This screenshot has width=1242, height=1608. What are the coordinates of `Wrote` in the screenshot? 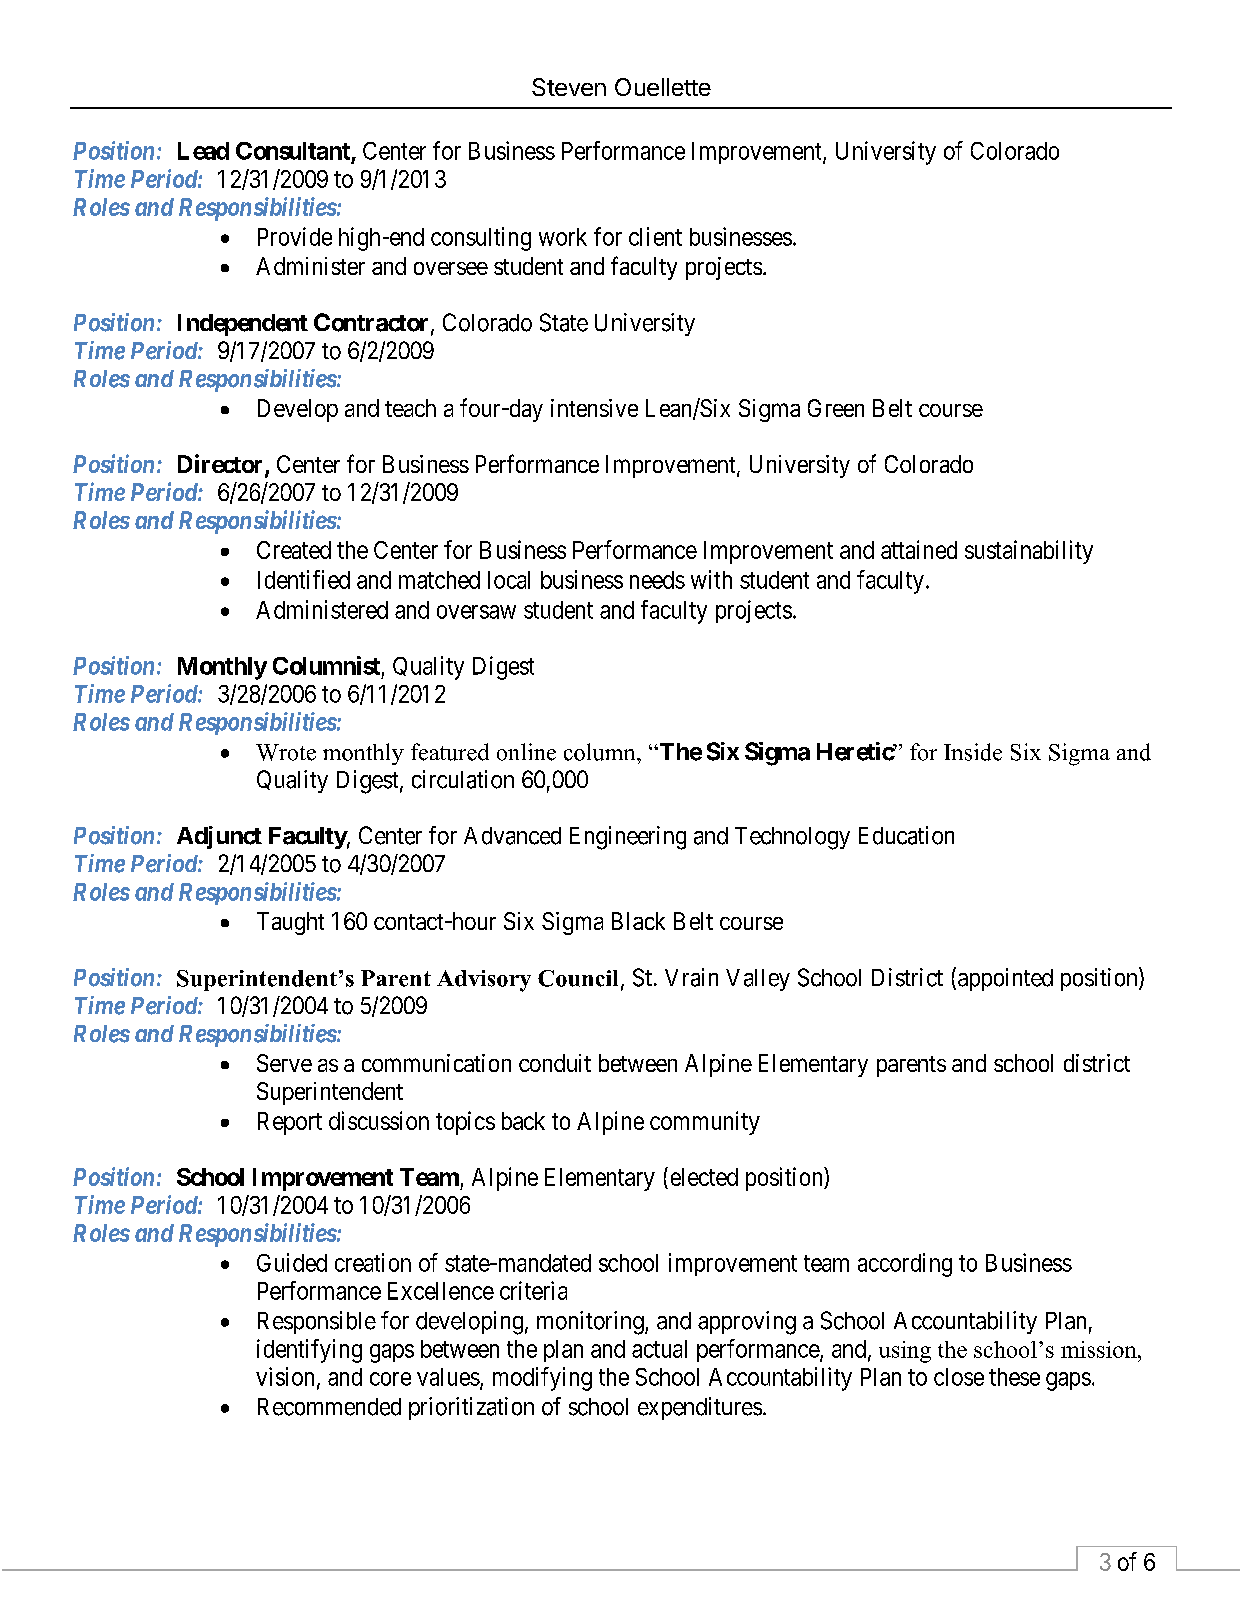 It's located at (286, 752).
